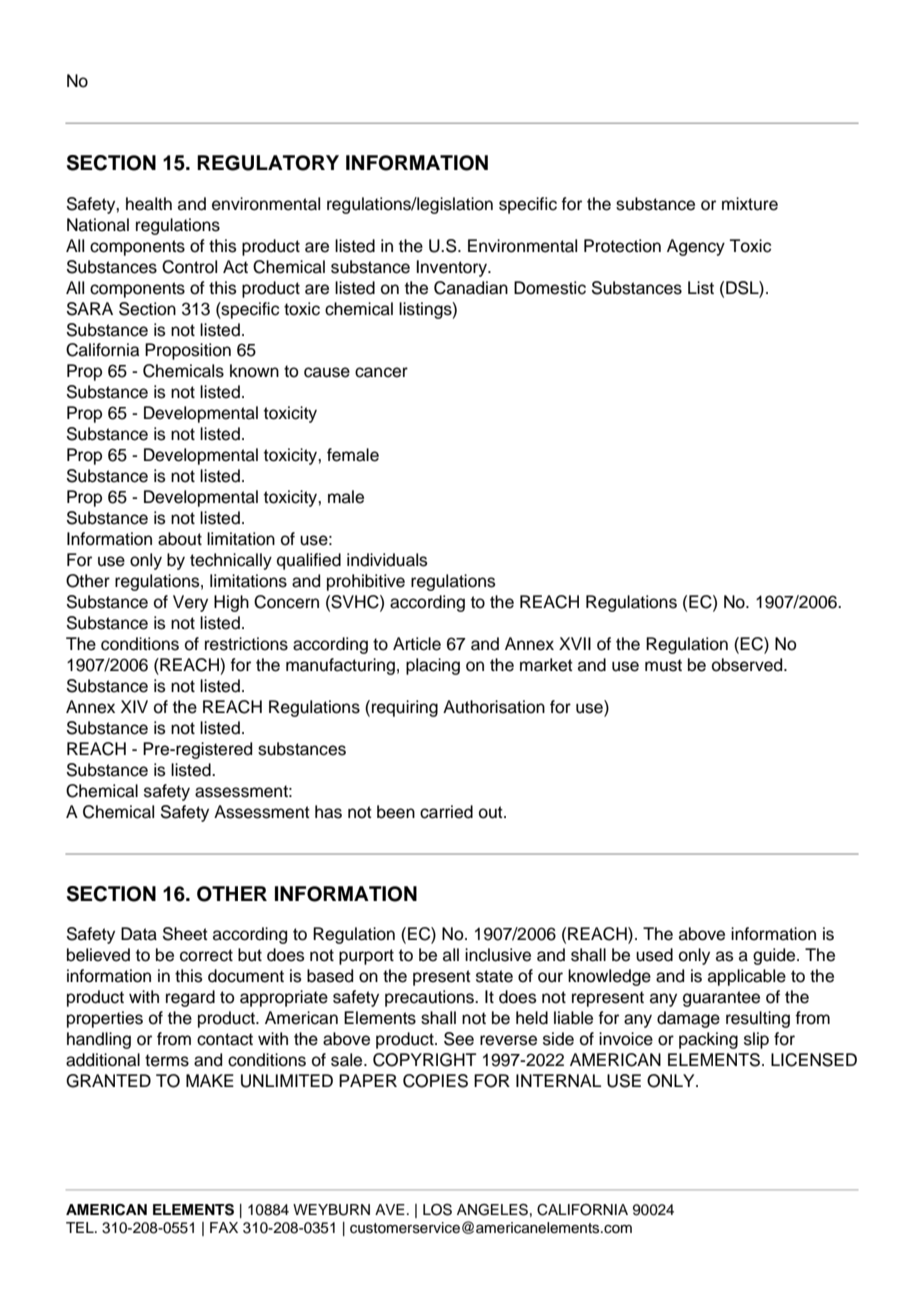  Describe the element at coordinates (180, 539) in the screenshot. I see `about` at that location.
